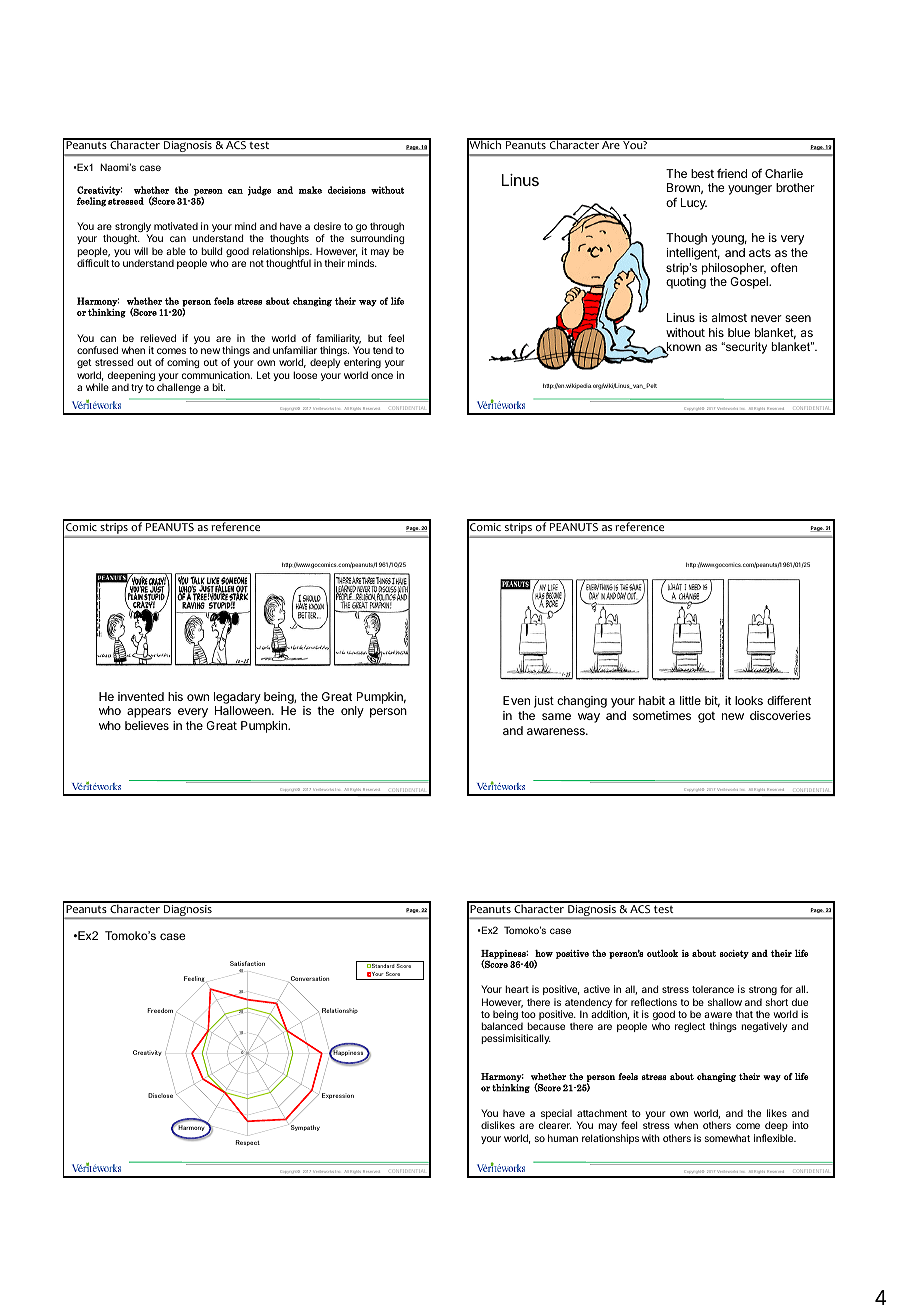 The width and height of the document is (898, 1316). What do you see at coordinates (694, 204) in the document?
I see `Lucy` at bounding box center [694, 204].
